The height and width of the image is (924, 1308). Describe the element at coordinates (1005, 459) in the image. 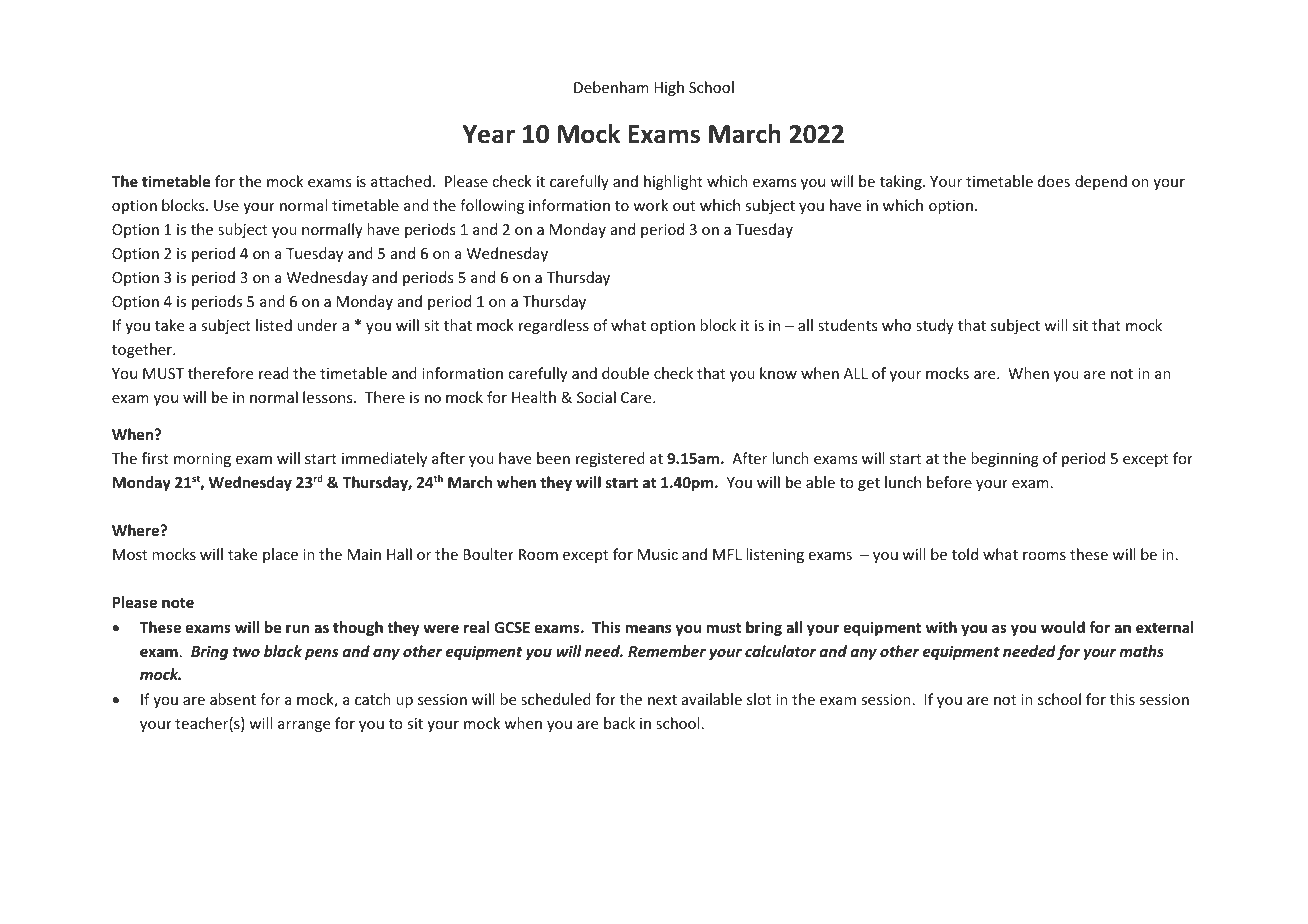

I see `beginning` at that location.
